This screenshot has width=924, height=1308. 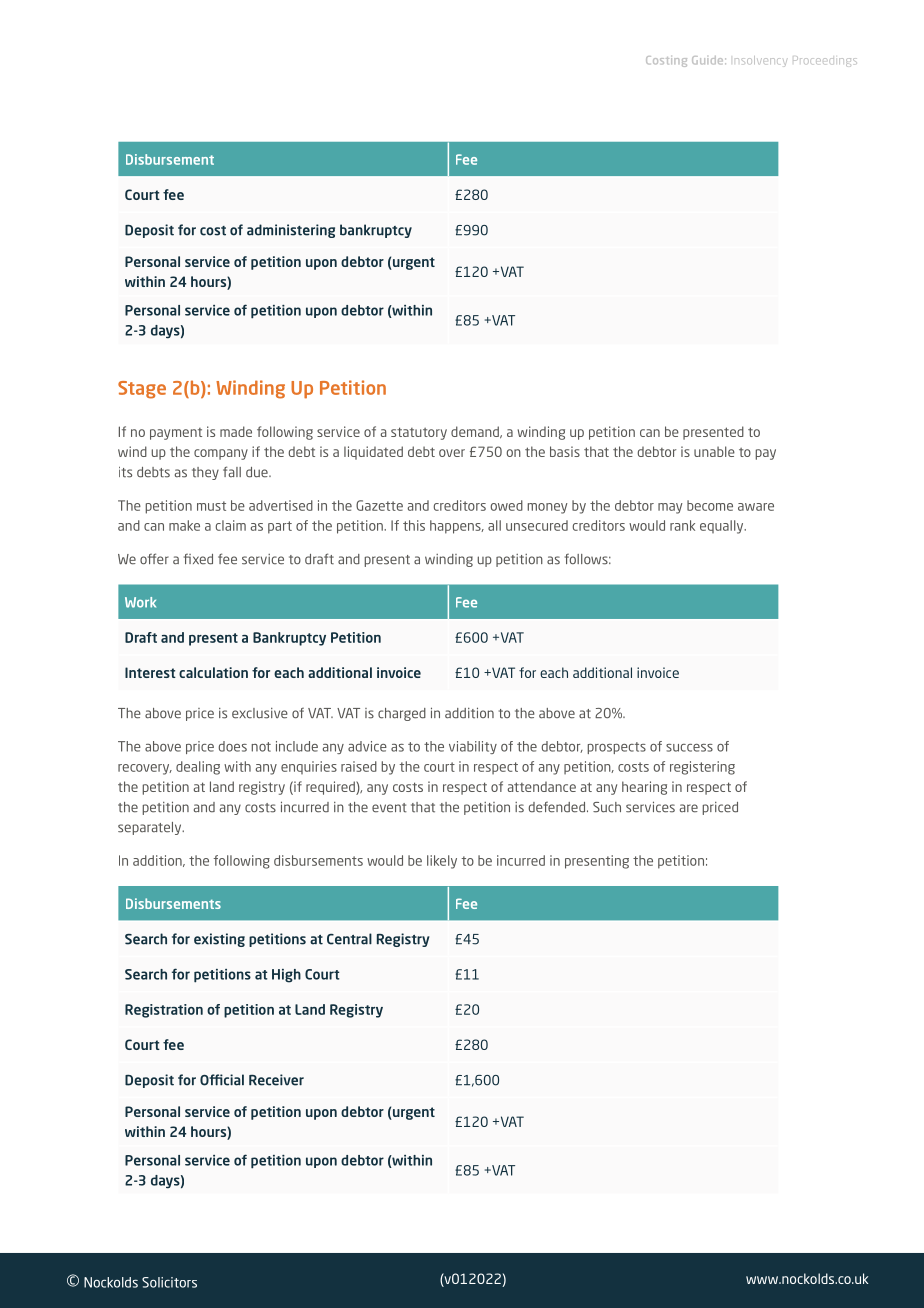 I want to click on viability, so click(x=473, y=747).
